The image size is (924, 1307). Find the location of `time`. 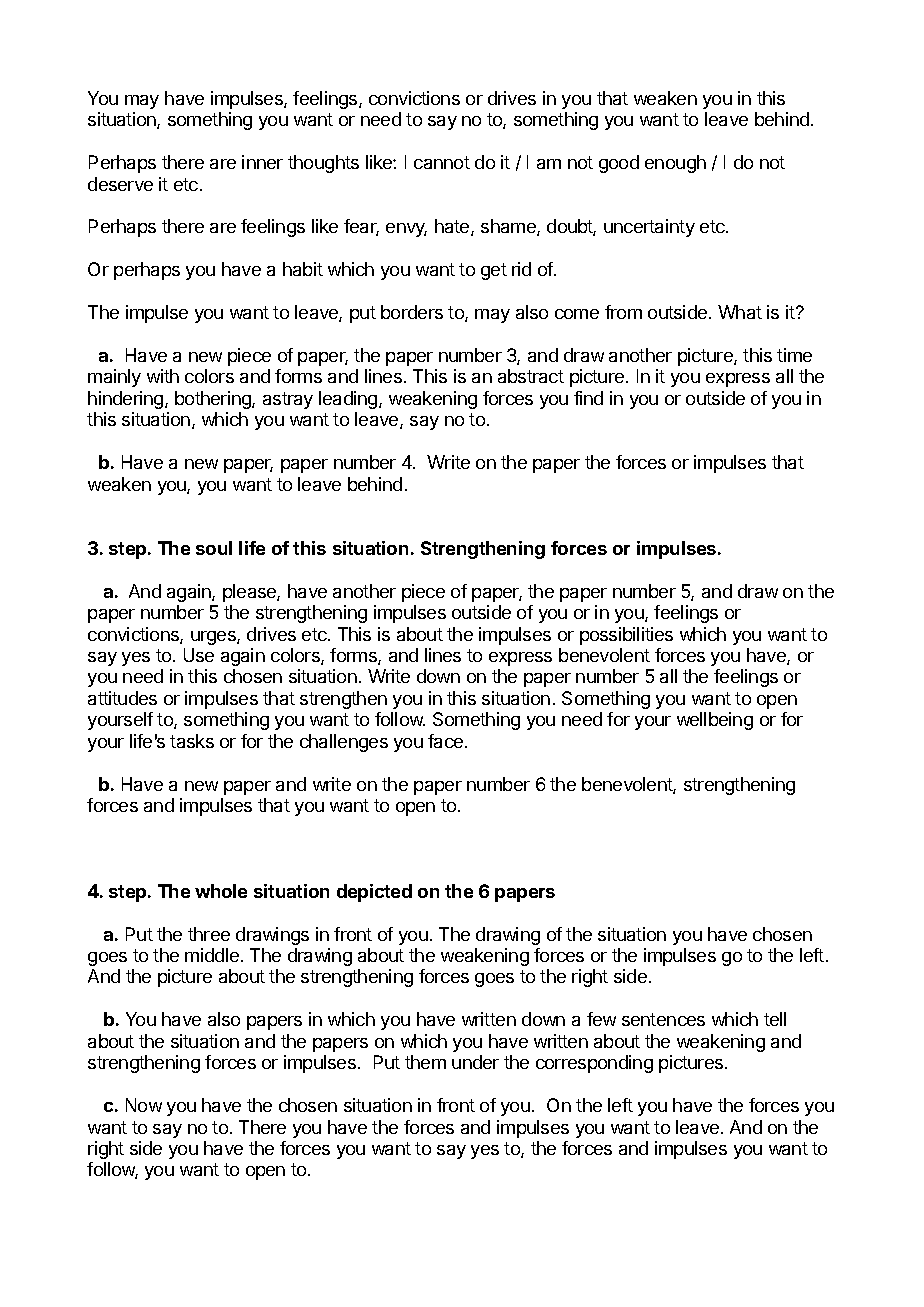

time is located at coordinates (794, 355).
